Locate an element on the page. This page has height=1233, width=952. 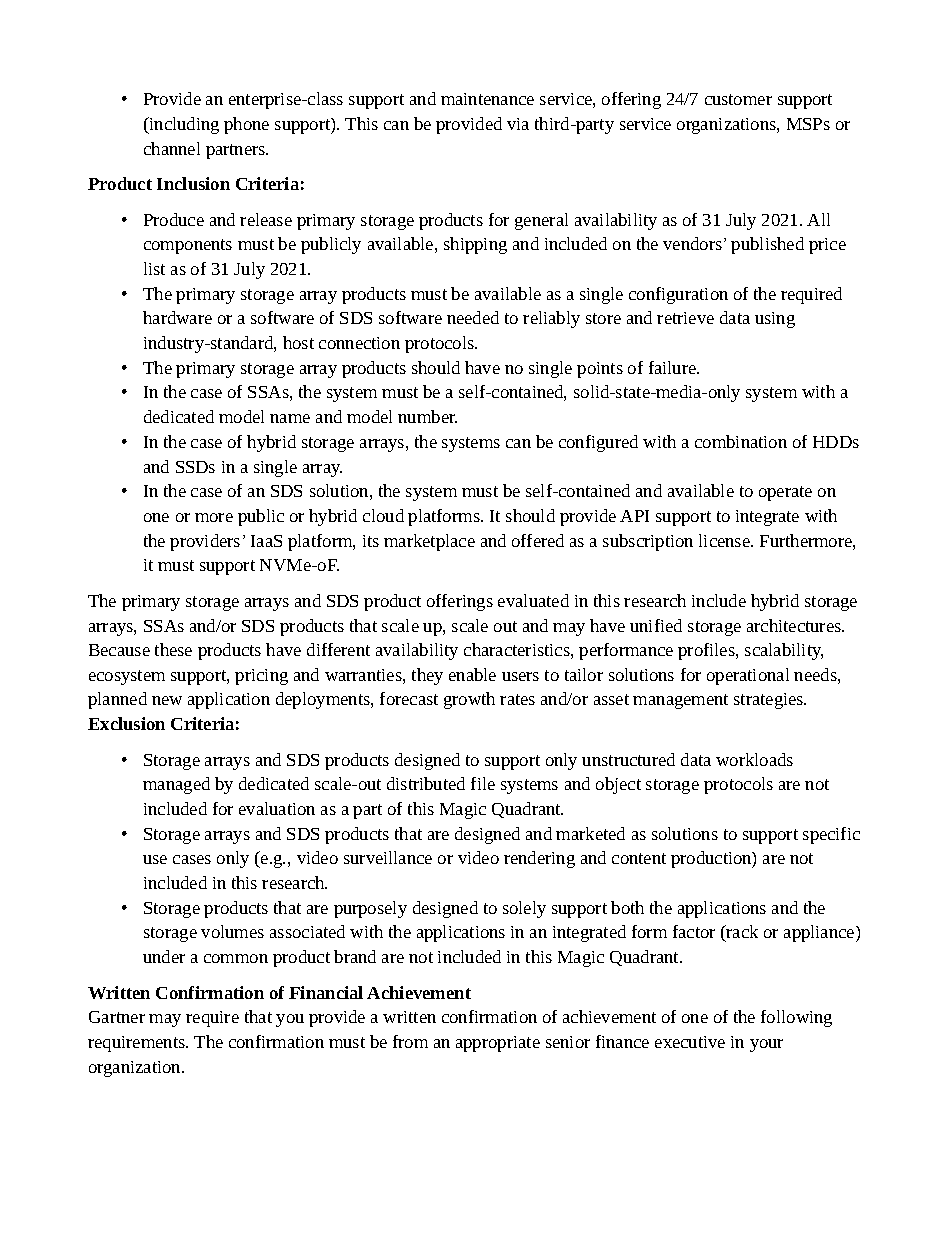
Gartner is located at coordinates (117, 1017).
